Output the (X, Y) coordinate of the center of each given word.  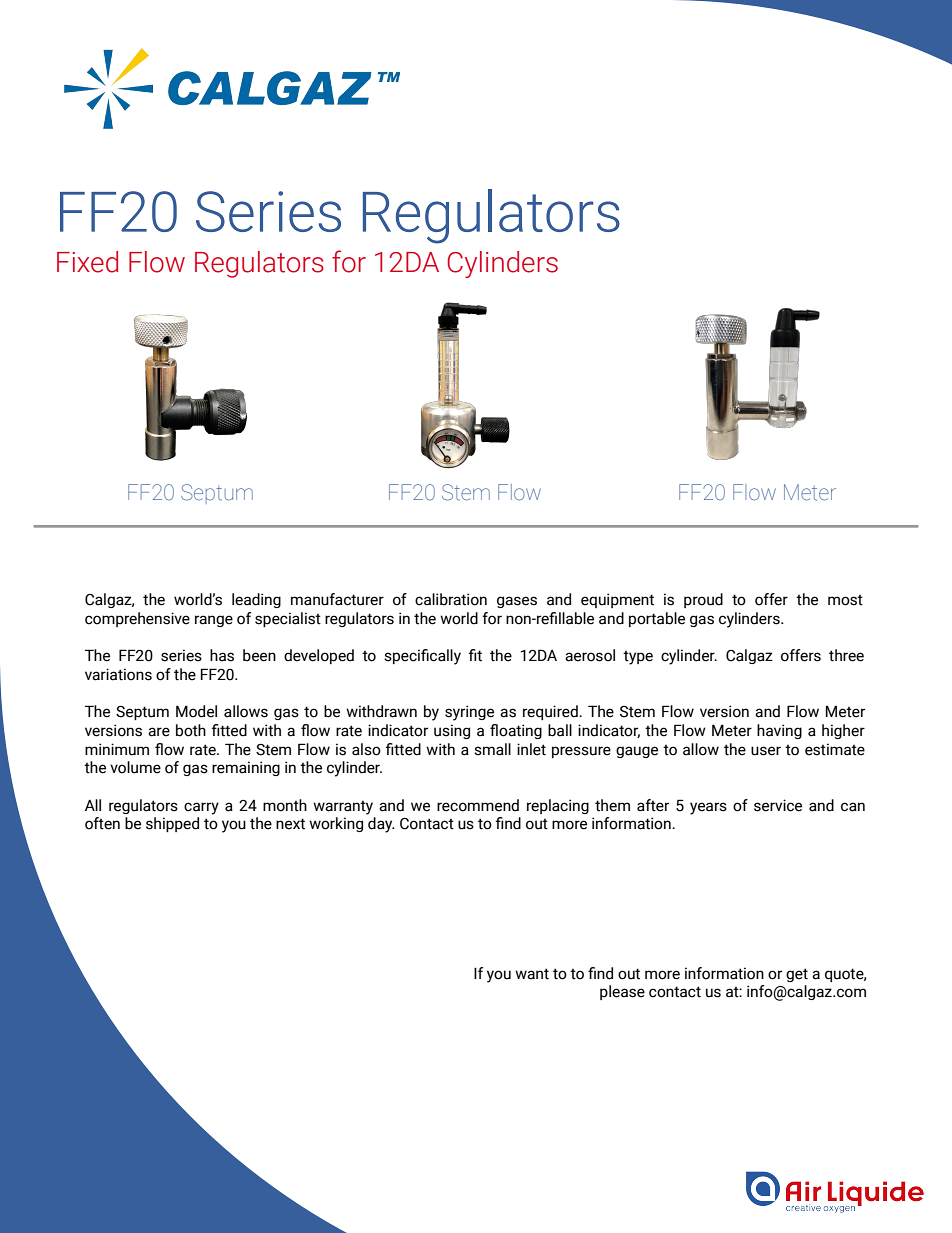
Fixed (87, 262)
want (532, 974)
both (191, 730)
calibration (451, 599)
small (492, 749)
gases (517, 602)
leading (256, 600)
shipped (172, 824)
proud (703, 600)
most (845, 600)
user (766, 751)
